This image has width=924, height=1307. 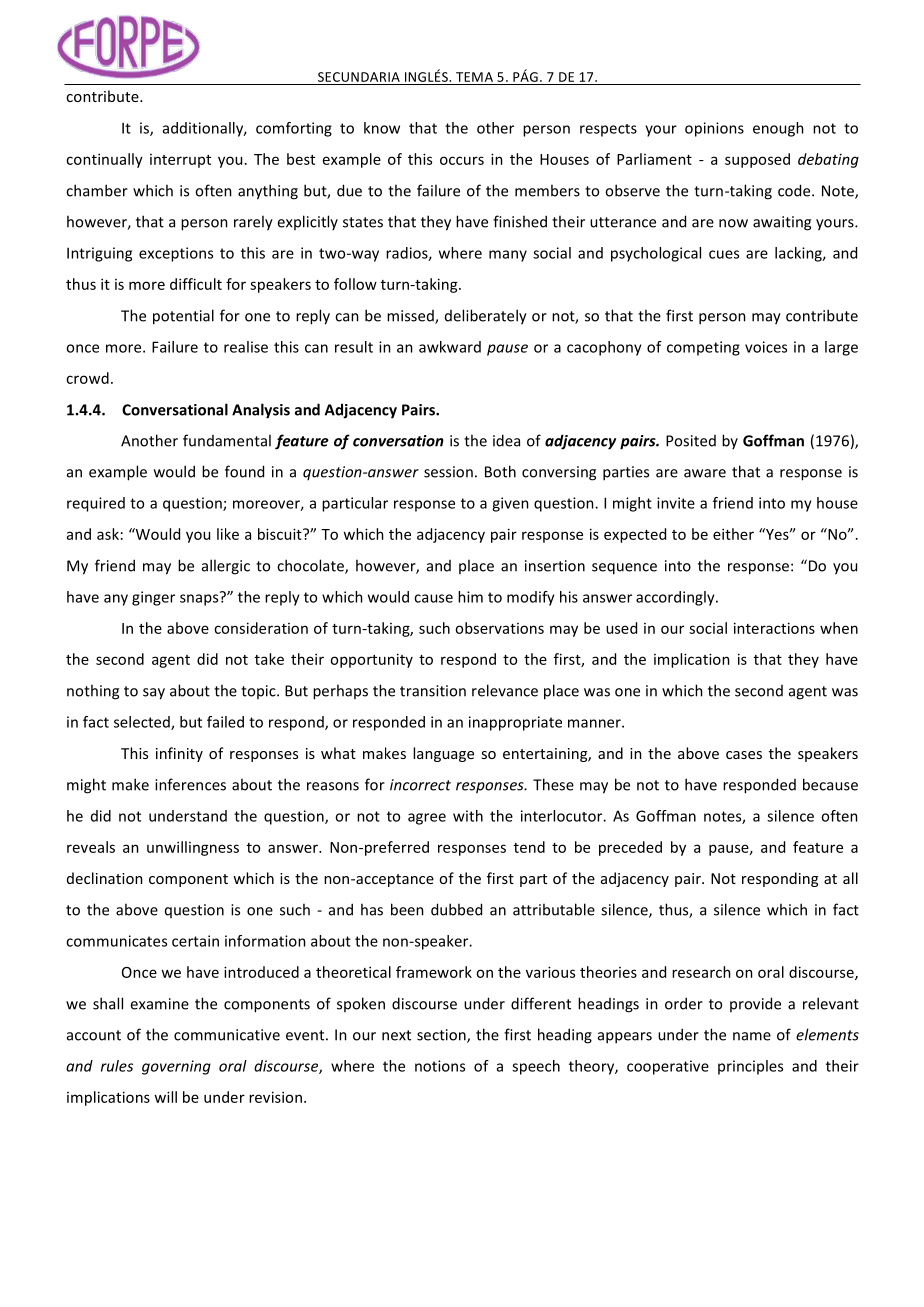 I want to click on snaps, so click(x=200, y=599).
